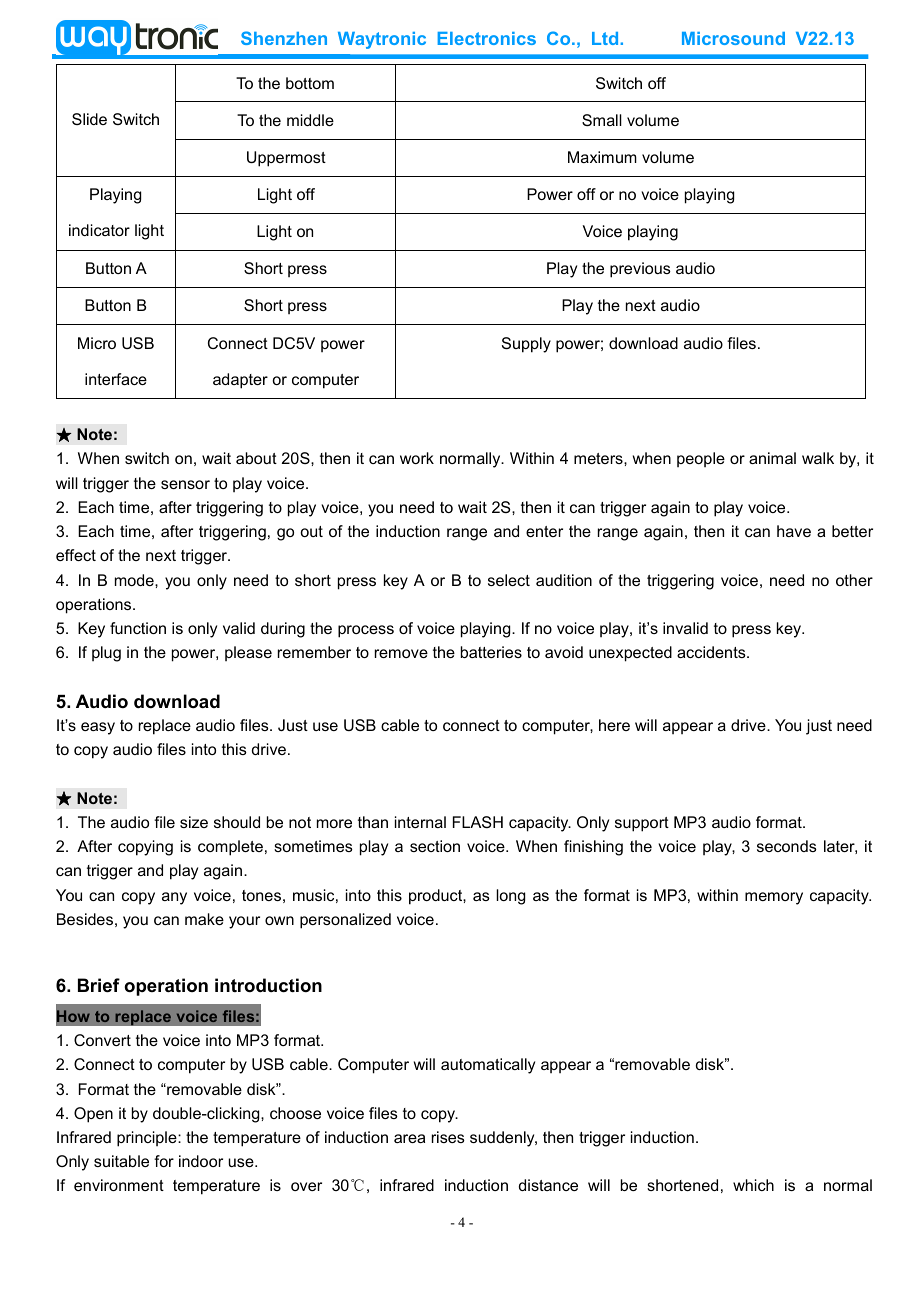  What do you see at coordinates (606, 38) in the screenshot?
I see `Ltd` at bounding box center [606, 38].
